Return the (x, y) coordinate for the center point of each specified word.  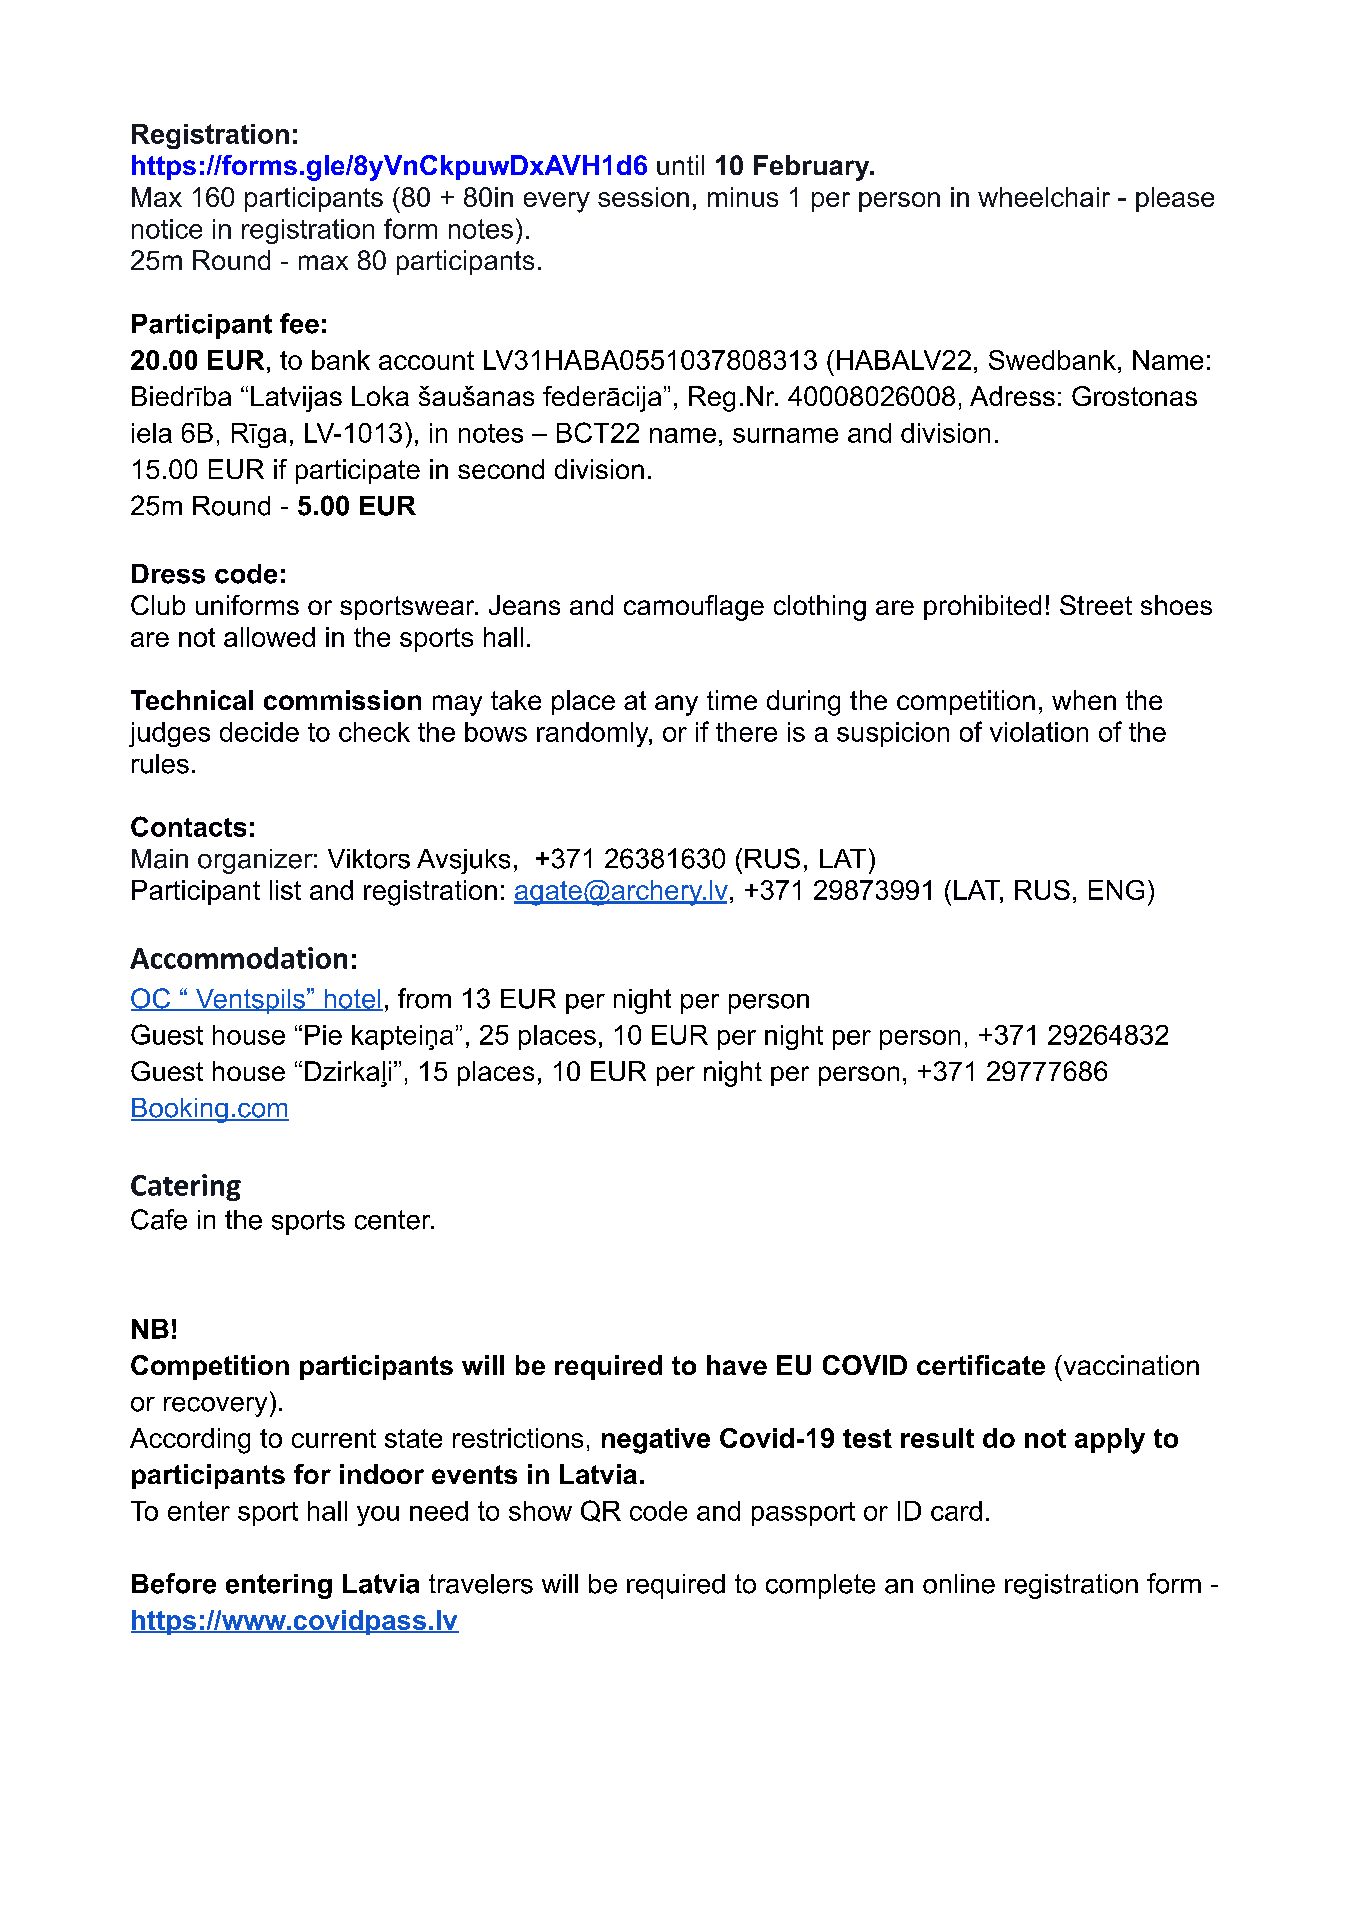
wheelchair (1044, 197)
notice (167, 229)
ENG (1116, 890)
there (746, 732)
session (643, 197)
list (285, 890)
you (378, 1516)
